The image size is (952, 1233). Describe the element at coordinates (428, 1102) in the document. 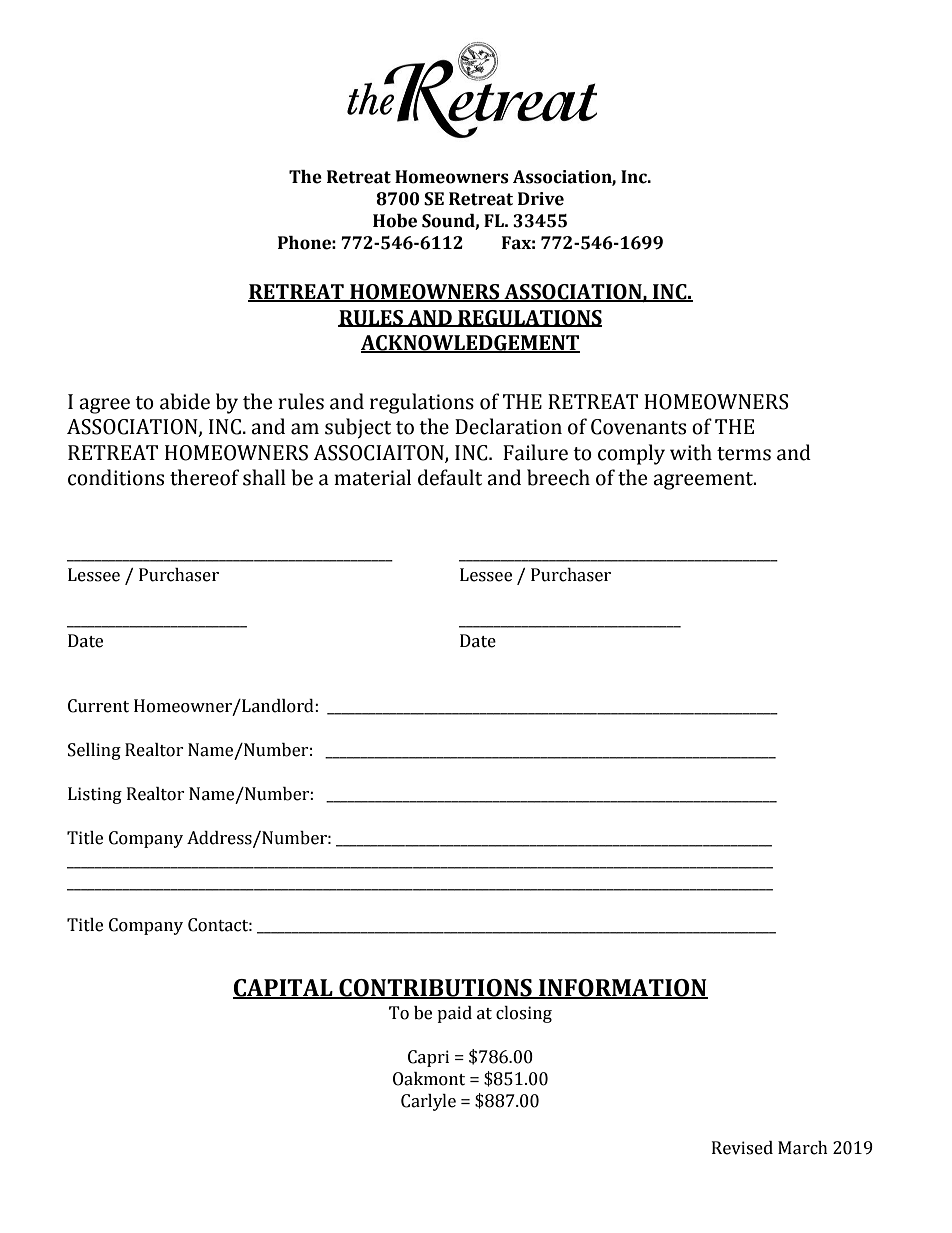

I see `Carlyle` at that location.
